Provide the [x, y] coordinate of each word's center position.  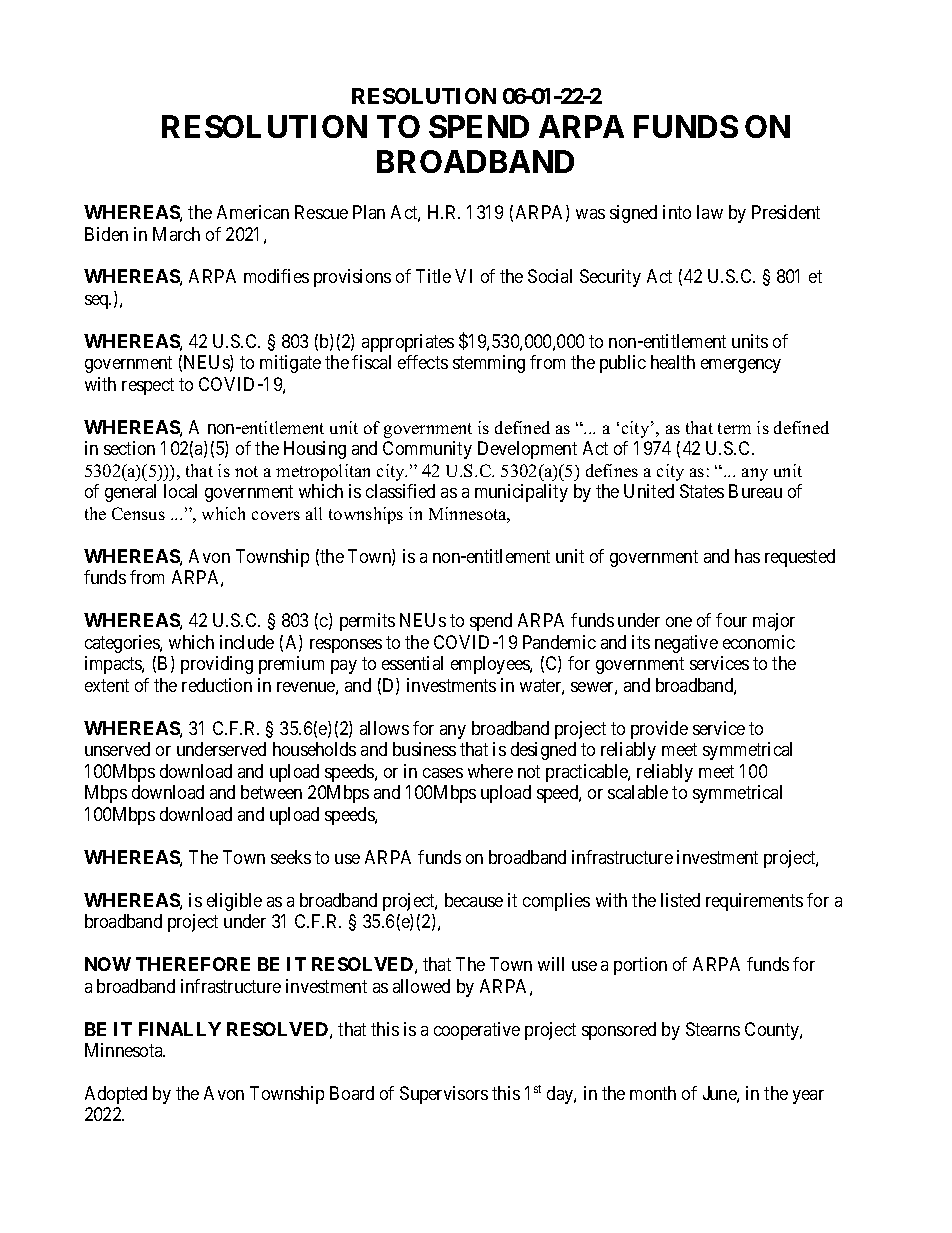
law [710, 212]
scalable [638, 792]
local [180, 491]
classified [400, 491]
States [702, 491]
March [176, 234]
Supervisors [444, 1095]
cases [443, 773]
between [271, 792]
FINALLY [180, 1029]
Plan [369, 212]
